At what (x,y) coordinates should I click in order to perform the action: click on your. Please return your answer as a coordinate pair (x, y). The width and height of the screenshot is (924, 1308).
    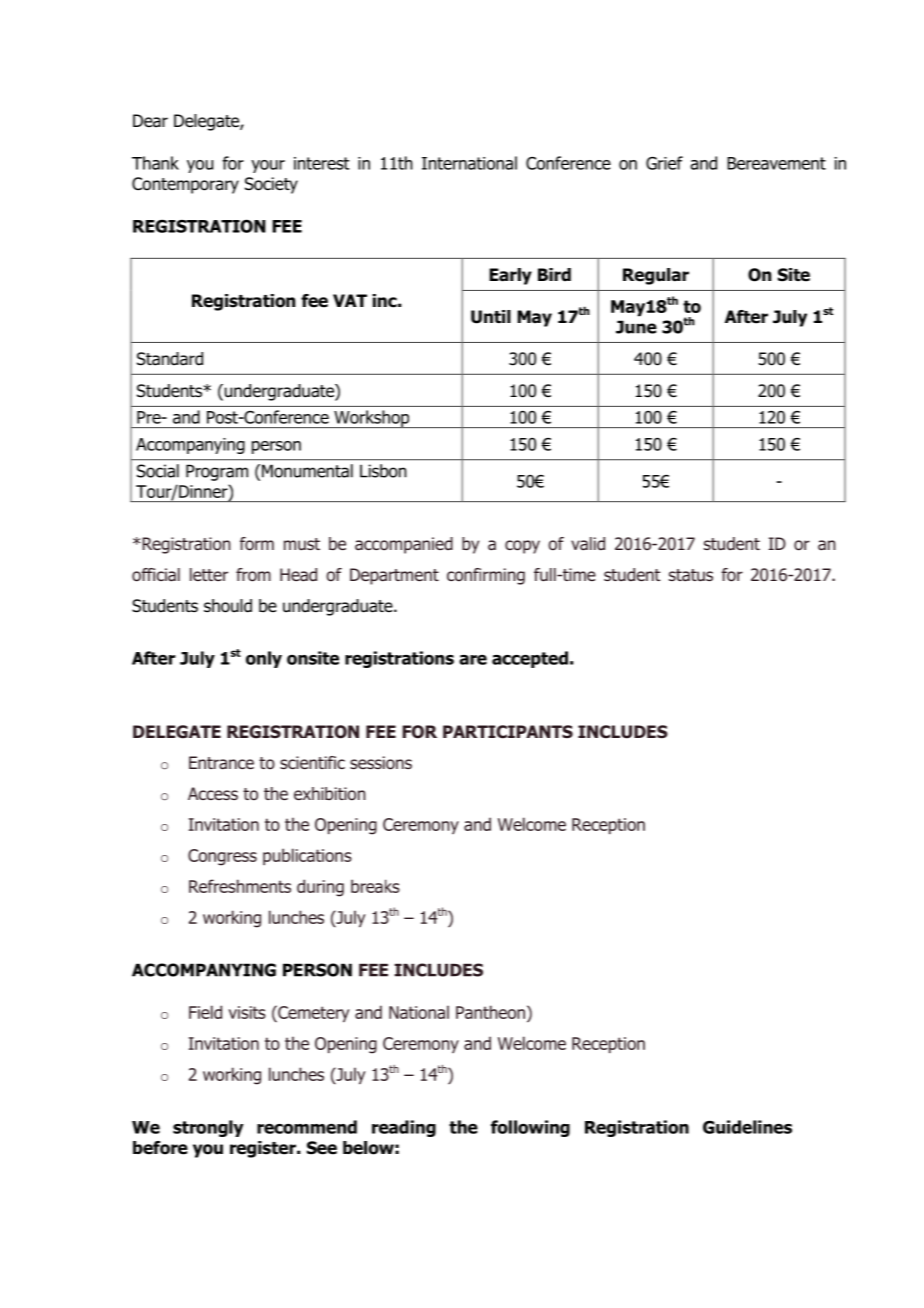
    Looking at the image, I should click on (268, 166).
